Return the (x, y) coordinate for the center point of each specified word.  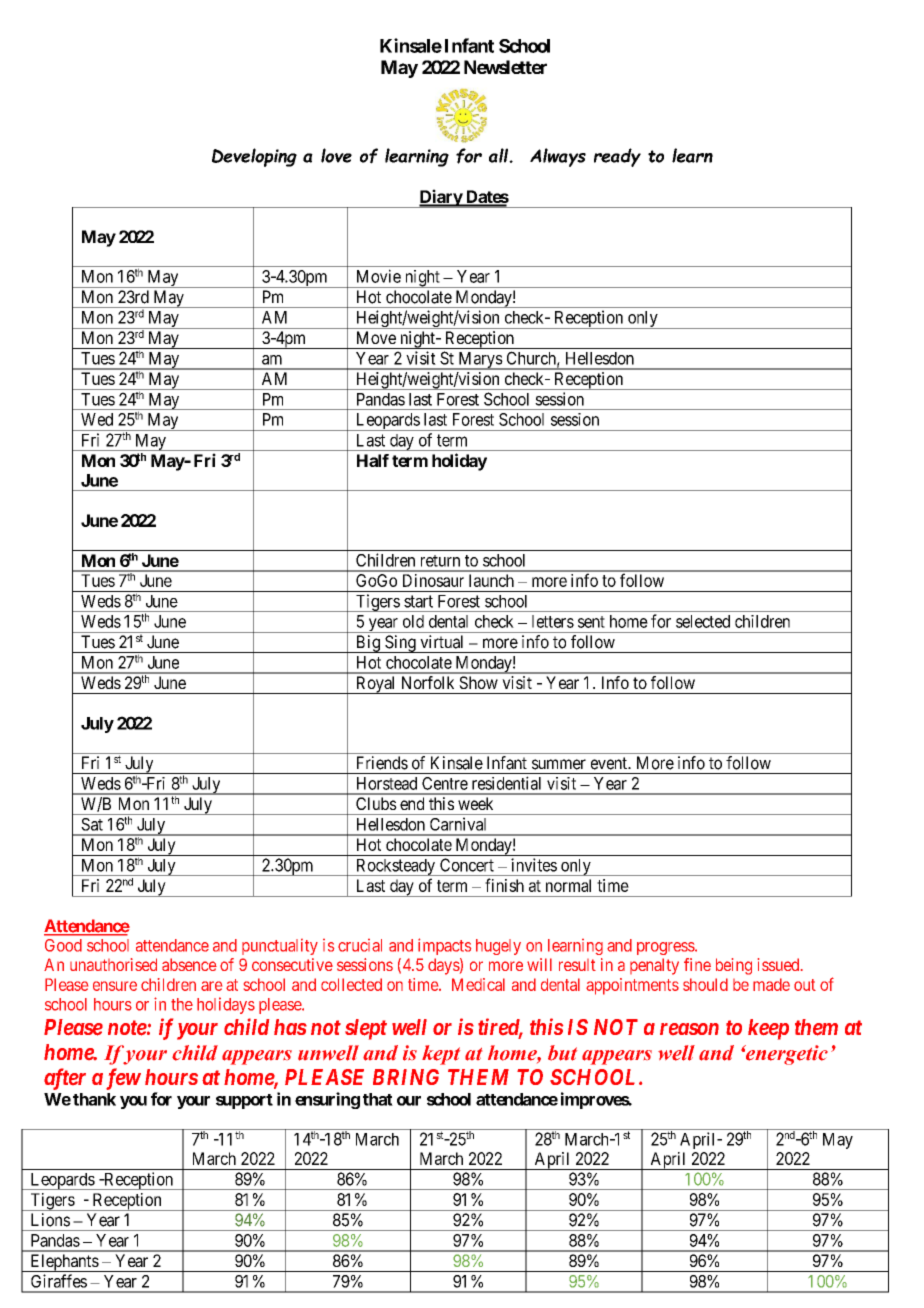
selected (703, 621)
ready (617, 157)
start (418, 601)
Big (367, 644)
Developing (254, 157)
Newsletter (505, 67)
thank (94, 1099)
